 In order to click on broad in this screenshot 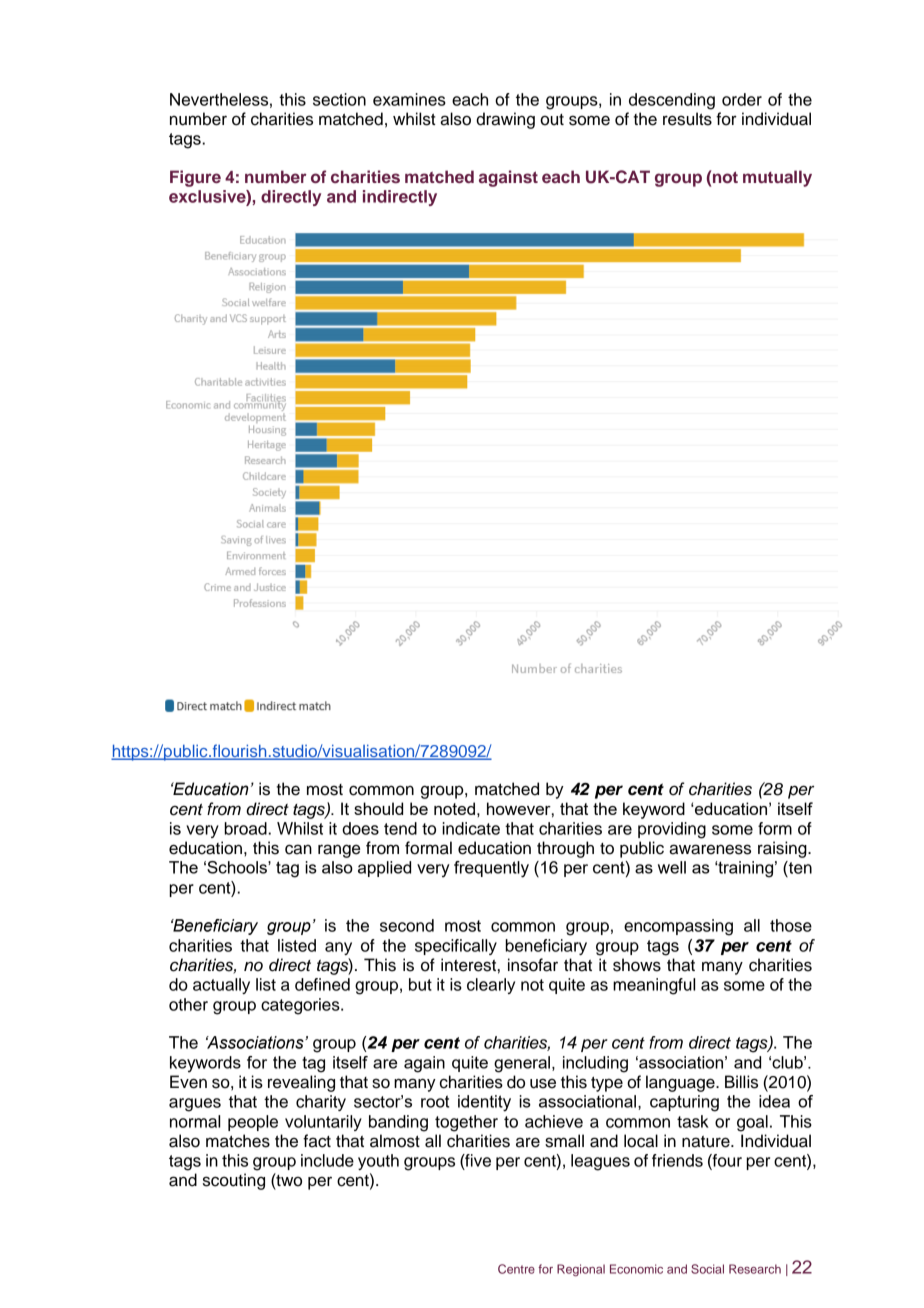, I will do `click(246, 828)`.
